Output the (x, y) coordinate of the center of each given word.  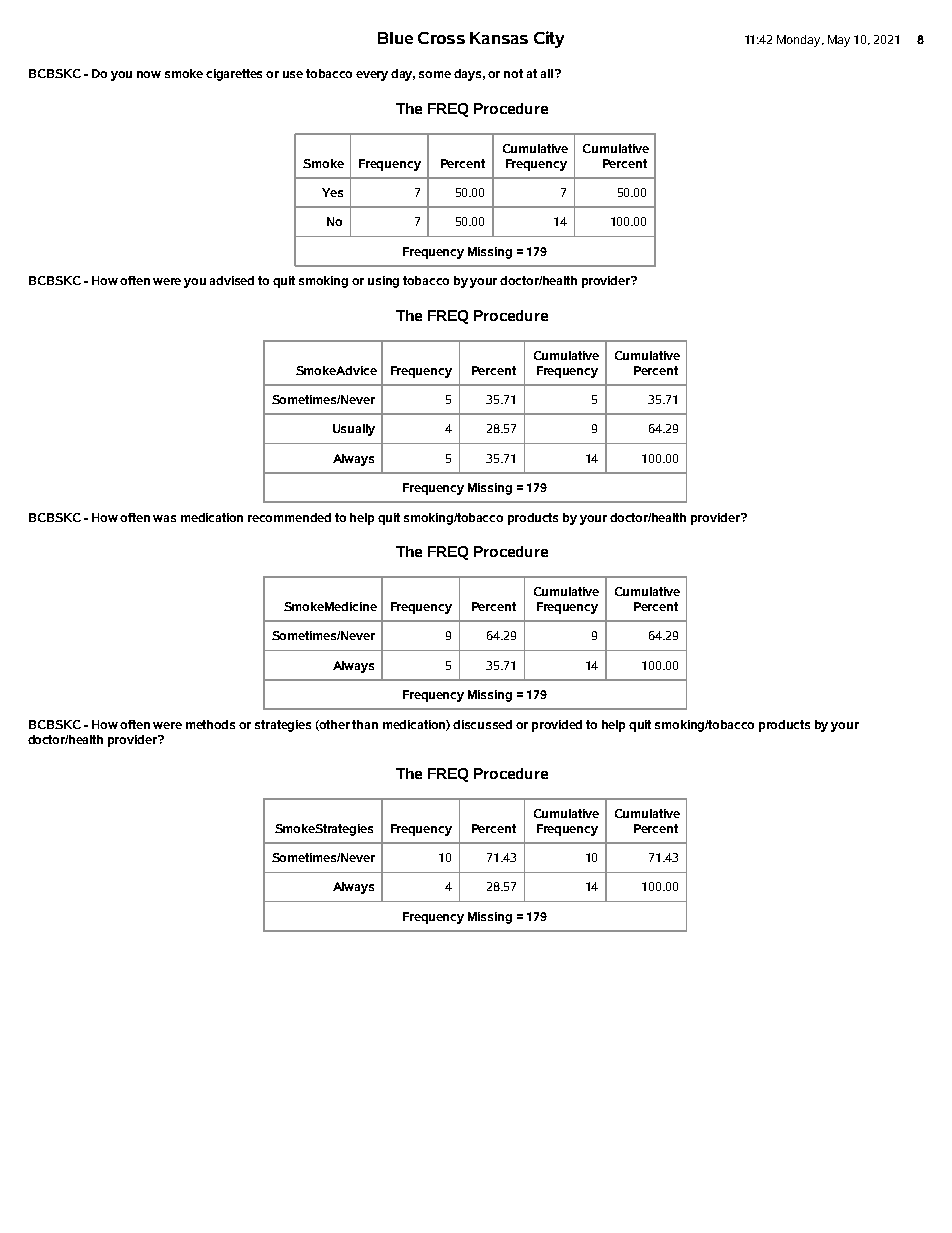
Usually (354, 430)
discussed (482, 724)
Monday (800, 41)
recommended (289, 517)
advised (232, 280)
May (839, 41)
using (383, 282)
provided (557, 726)
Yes (332, 192)
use (293, 74)
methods (210, 724)
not (513, 73)
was (164, 518)
